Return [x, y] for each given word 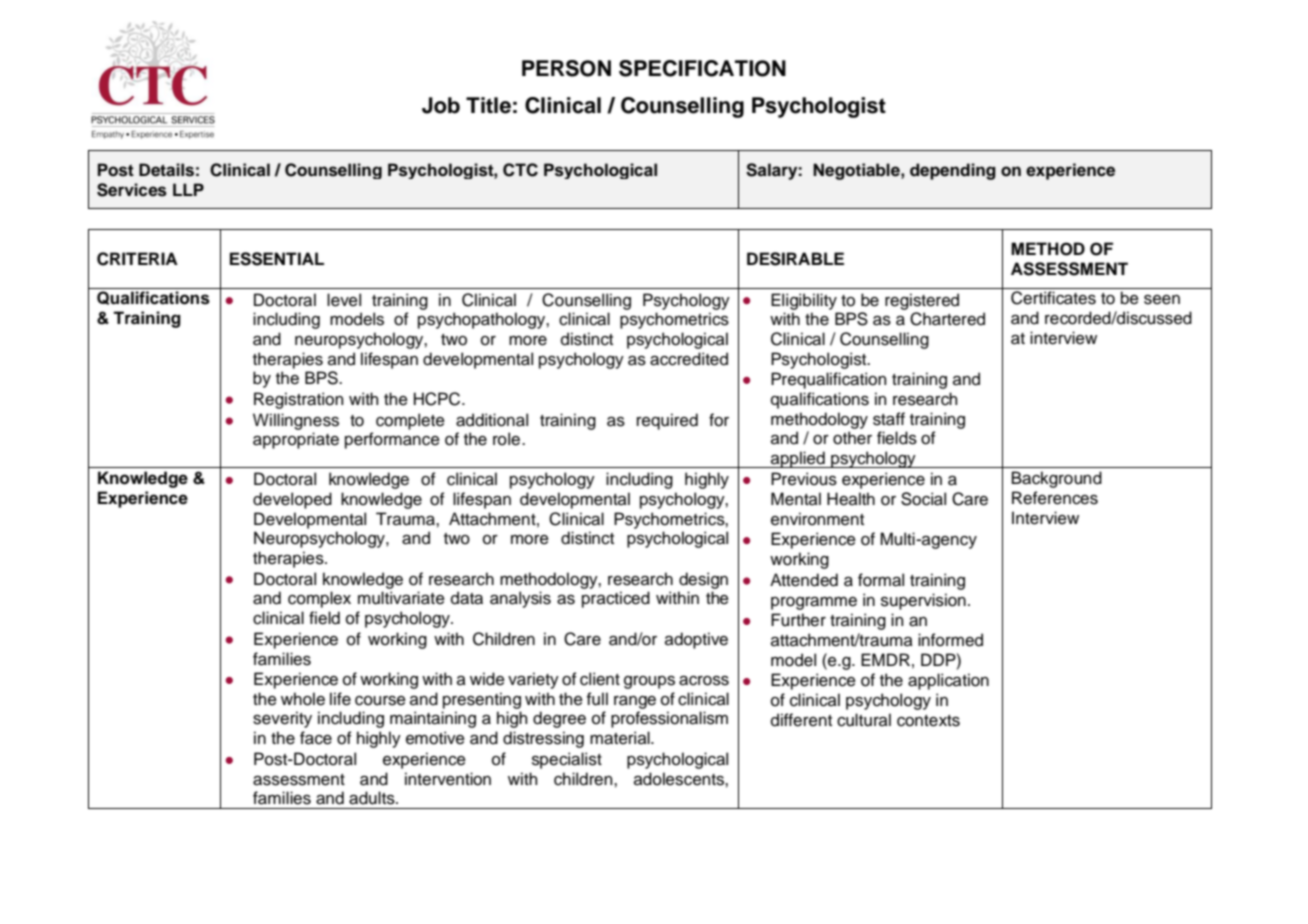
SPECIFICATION [702, 68]
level [344, 300]
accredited [689, 359]
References [1055, 498]
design [703, 580]
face [316, 738]
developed [292, 500]
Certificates [1053, 298]
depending [953, 171]
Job [441, 105]
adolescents [680, 779]
